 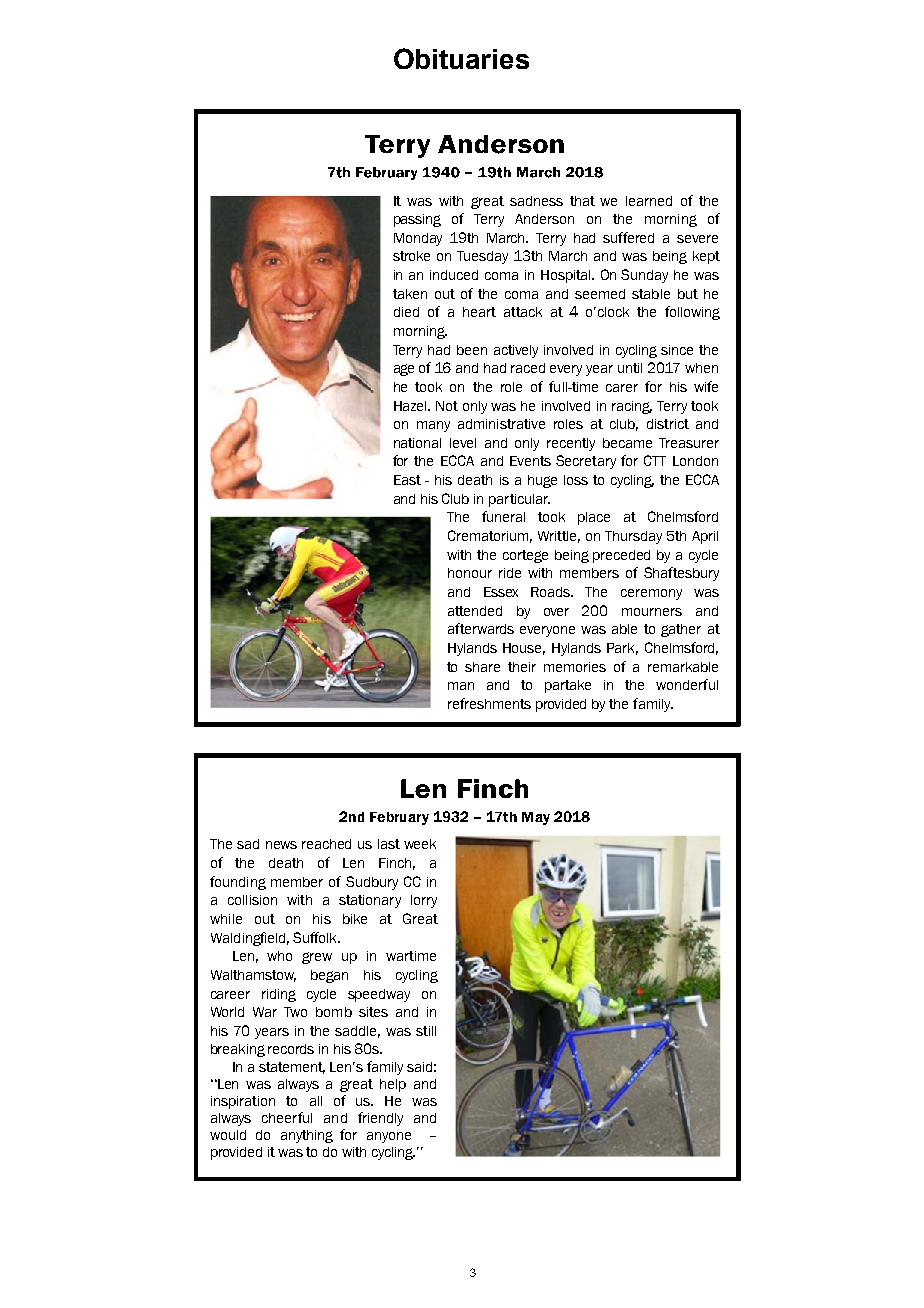 I want to click on learned, so click(x=649, y=201).
